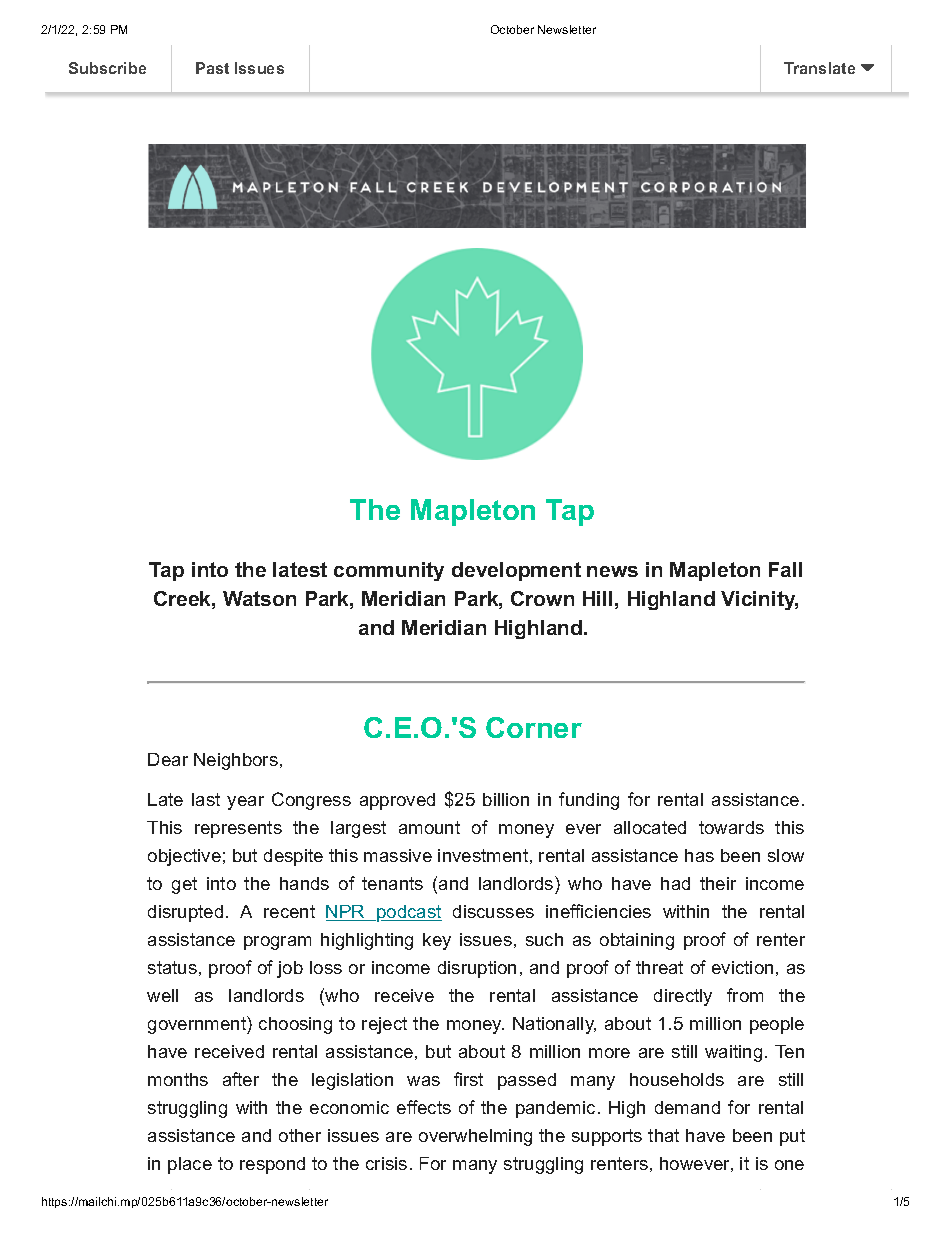 Image resolution: width=952 pixels, height=1233 pixels. What do you see at coordinates (785, 569) in the screenshot?
I see `Fall` at bounding box center [785, 569].
